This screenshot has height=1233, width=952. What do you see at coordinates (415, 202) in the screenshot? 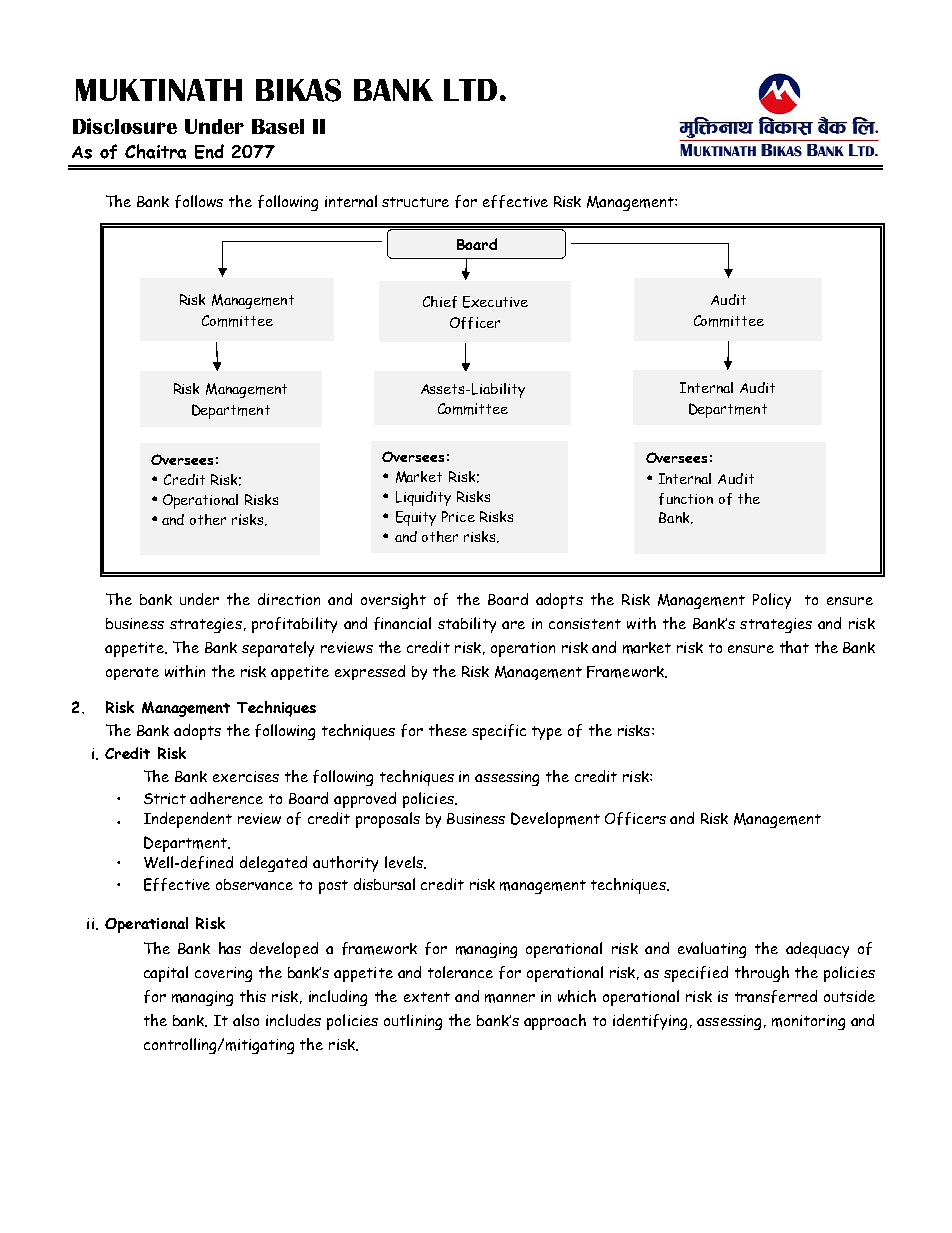
I see `structure` at bounding box center [415, 202].
